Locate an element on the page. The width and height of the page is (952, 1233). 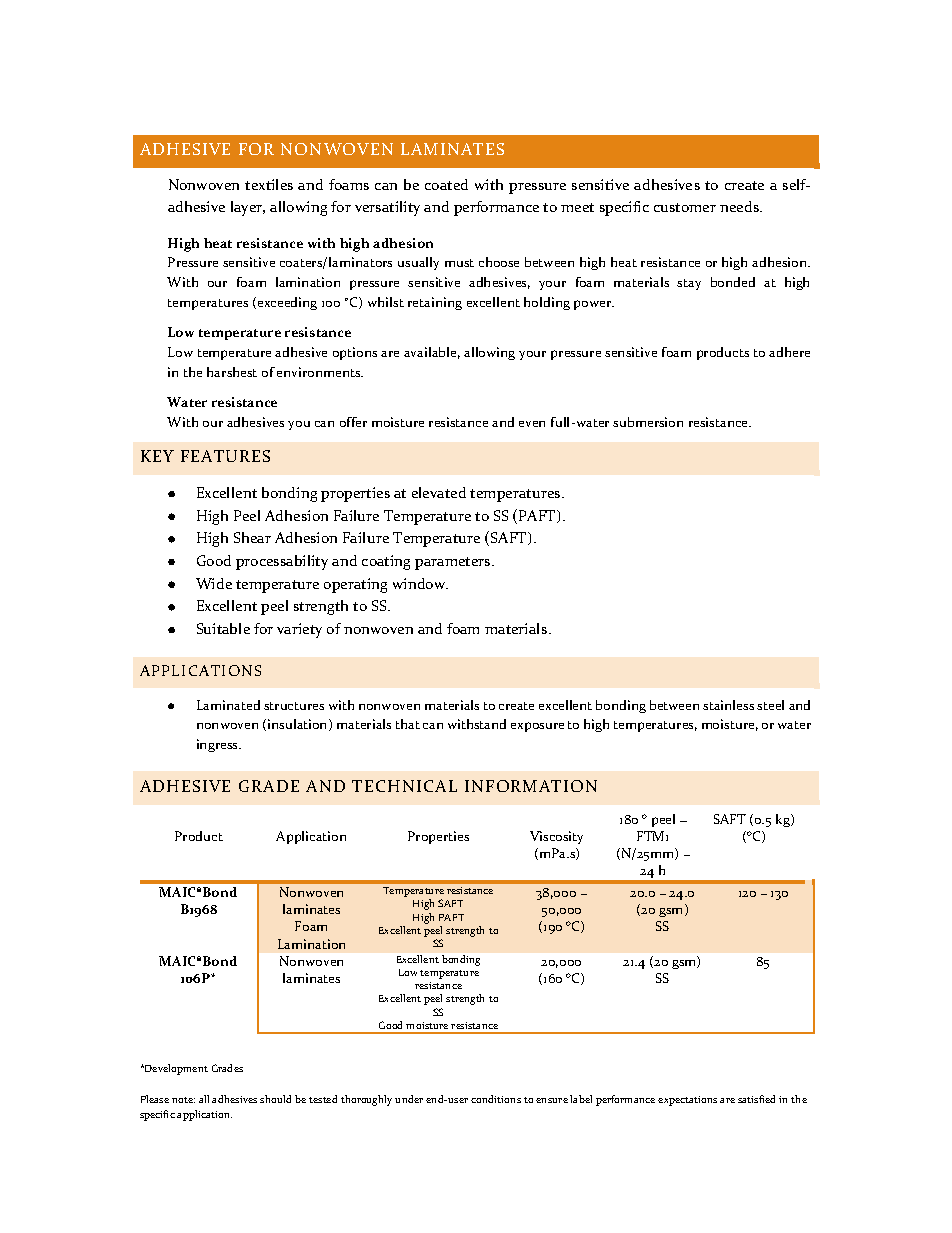
expectations is located at coordinates (687, 1101).
